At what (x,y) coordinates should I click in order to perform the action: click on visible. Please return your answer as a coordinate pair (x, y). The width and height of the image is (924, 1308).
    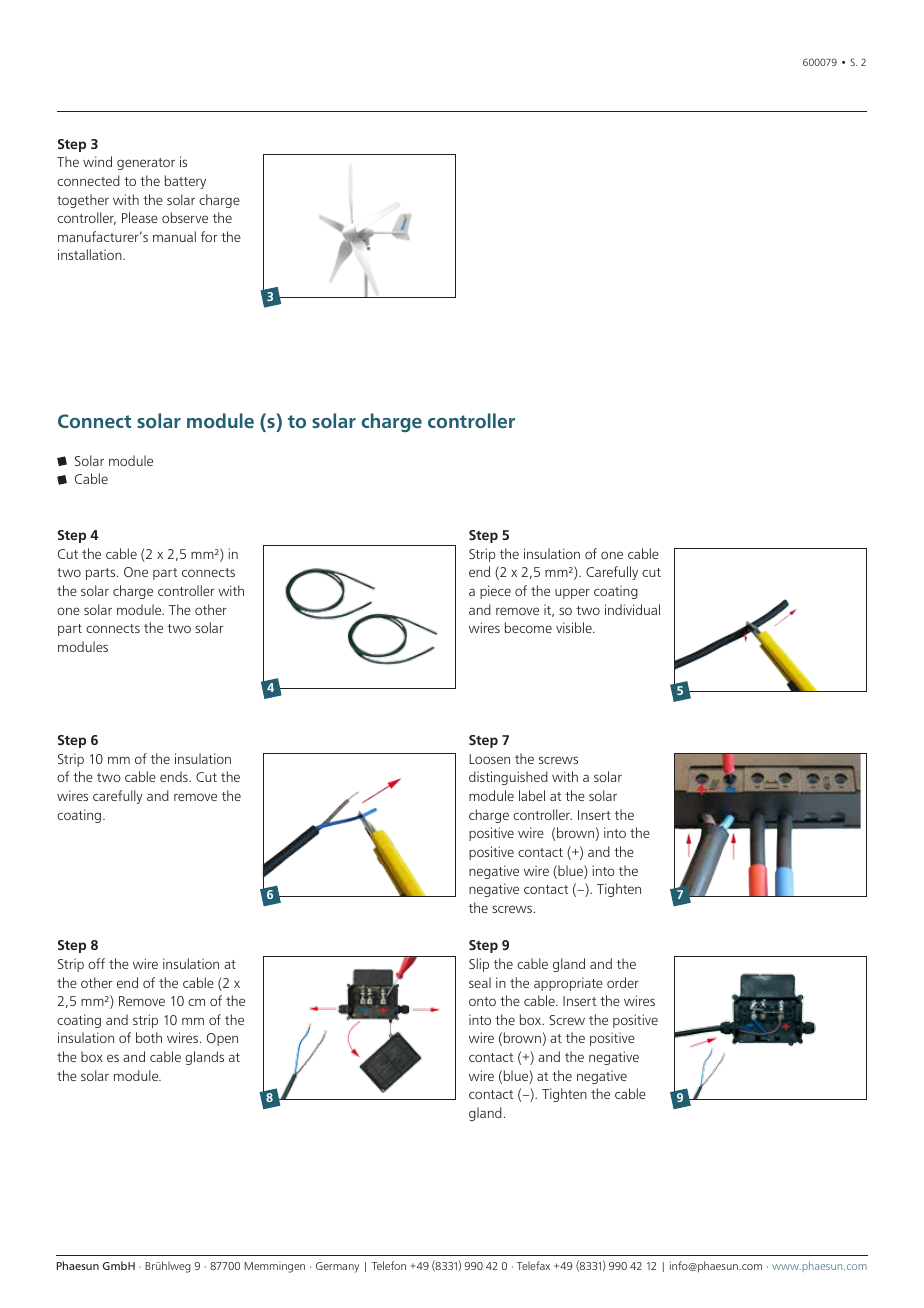
    Looking at the image, I should click on (575, 627).
